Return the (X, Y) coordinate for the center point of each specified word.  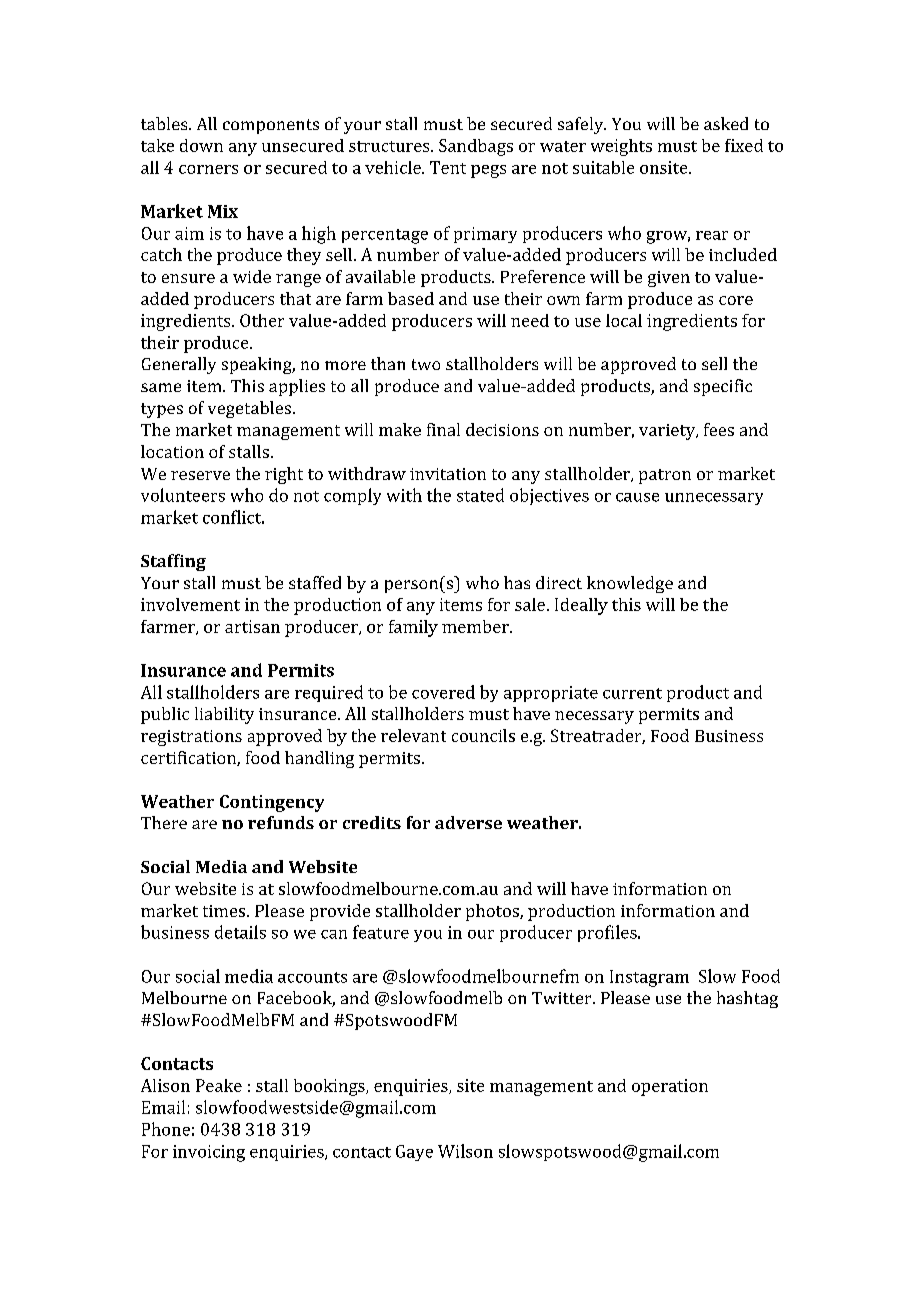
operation (670, 1087)
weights (621, 147)
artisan (252, 626)
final (443, 429)
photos (493, 912)
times (225, 911)
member (476, 626)
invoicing (209, 1153)
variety (668, 432)
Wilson (465, 1151)
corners (208, 169)
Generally (179, 365)
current (632, 693)
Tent (448, 167)
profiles (608, 933)
